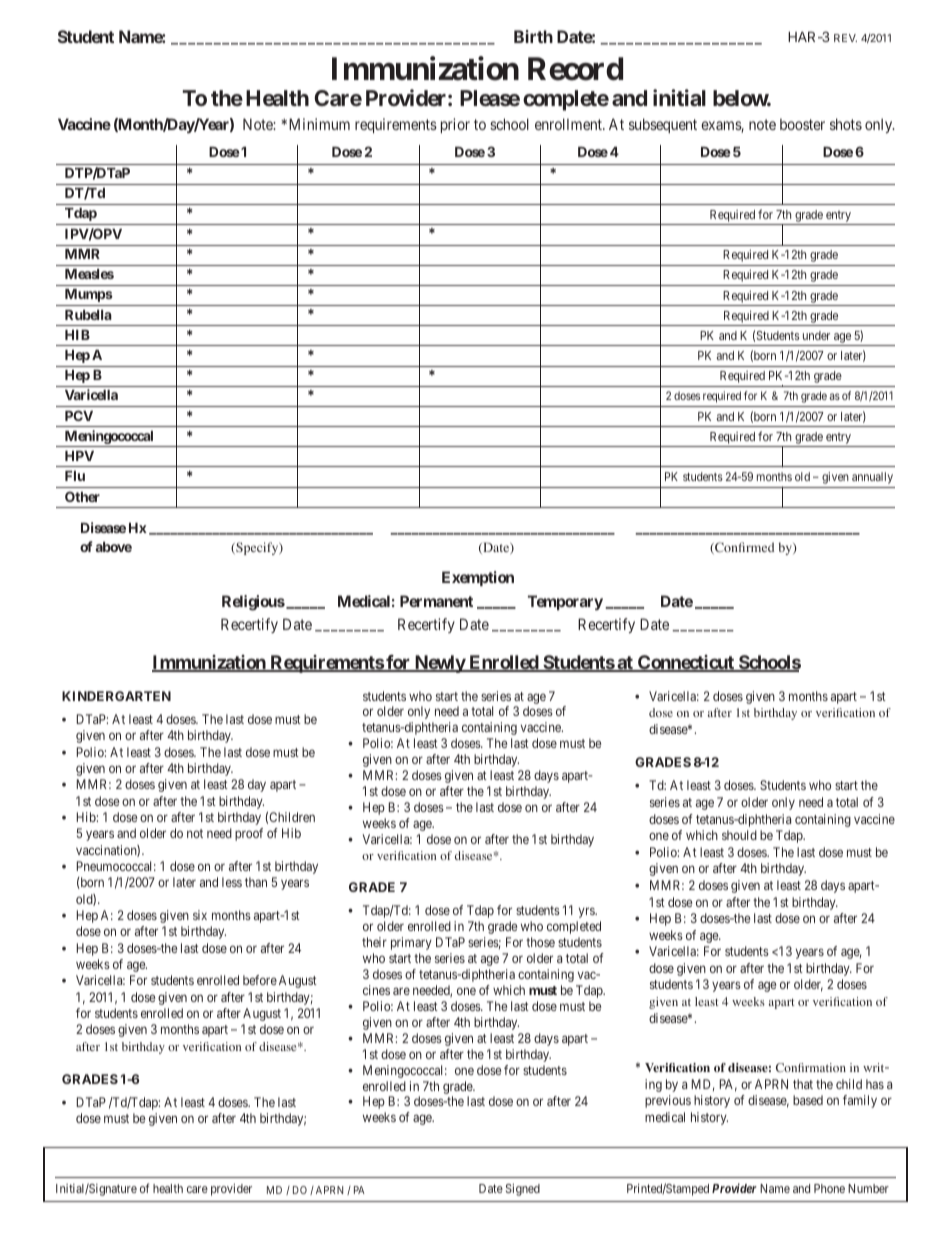  I want to click on enrollment, so click(569, 124).
